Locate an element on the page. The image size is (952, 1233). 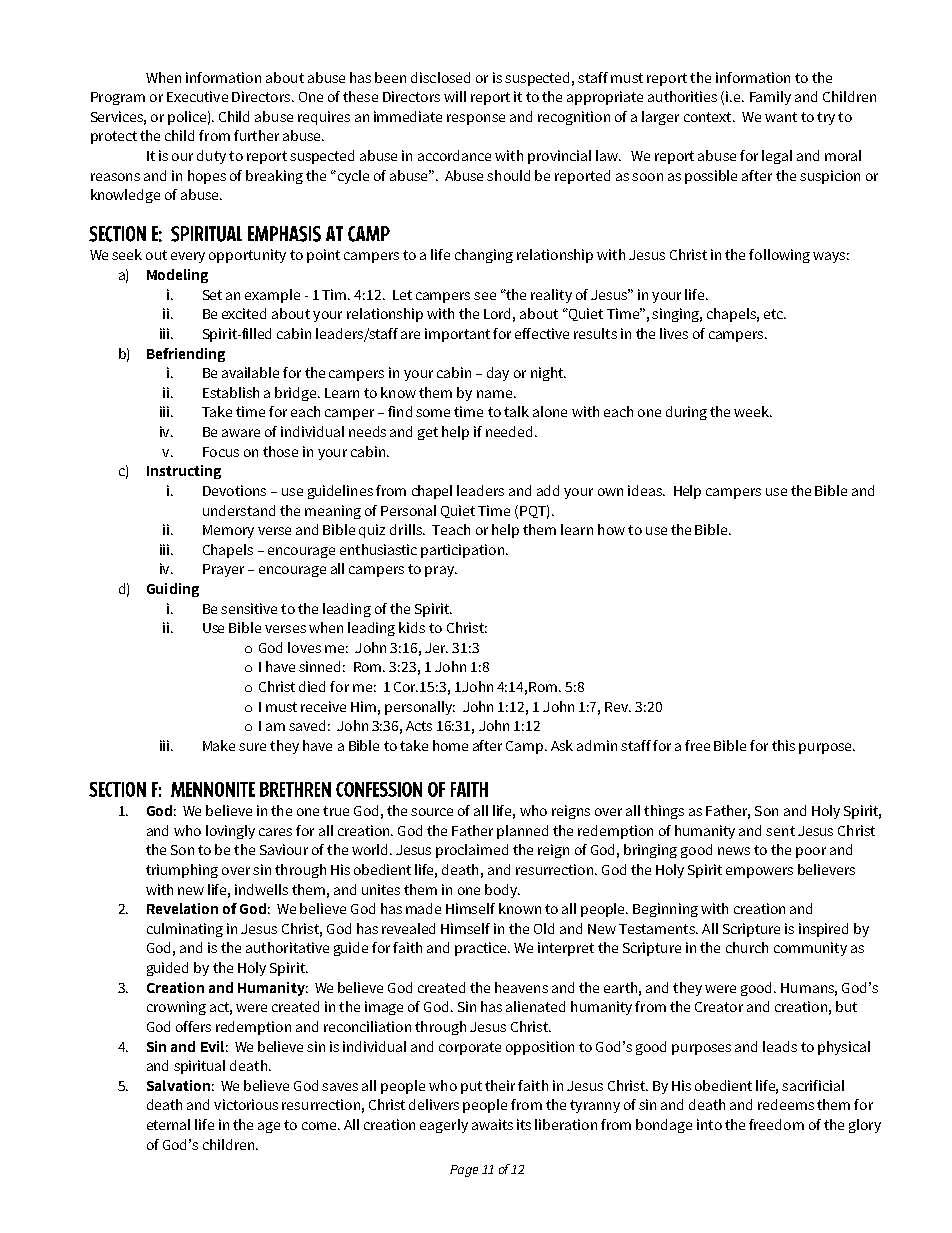
response is located at coordinates (476, 119).
